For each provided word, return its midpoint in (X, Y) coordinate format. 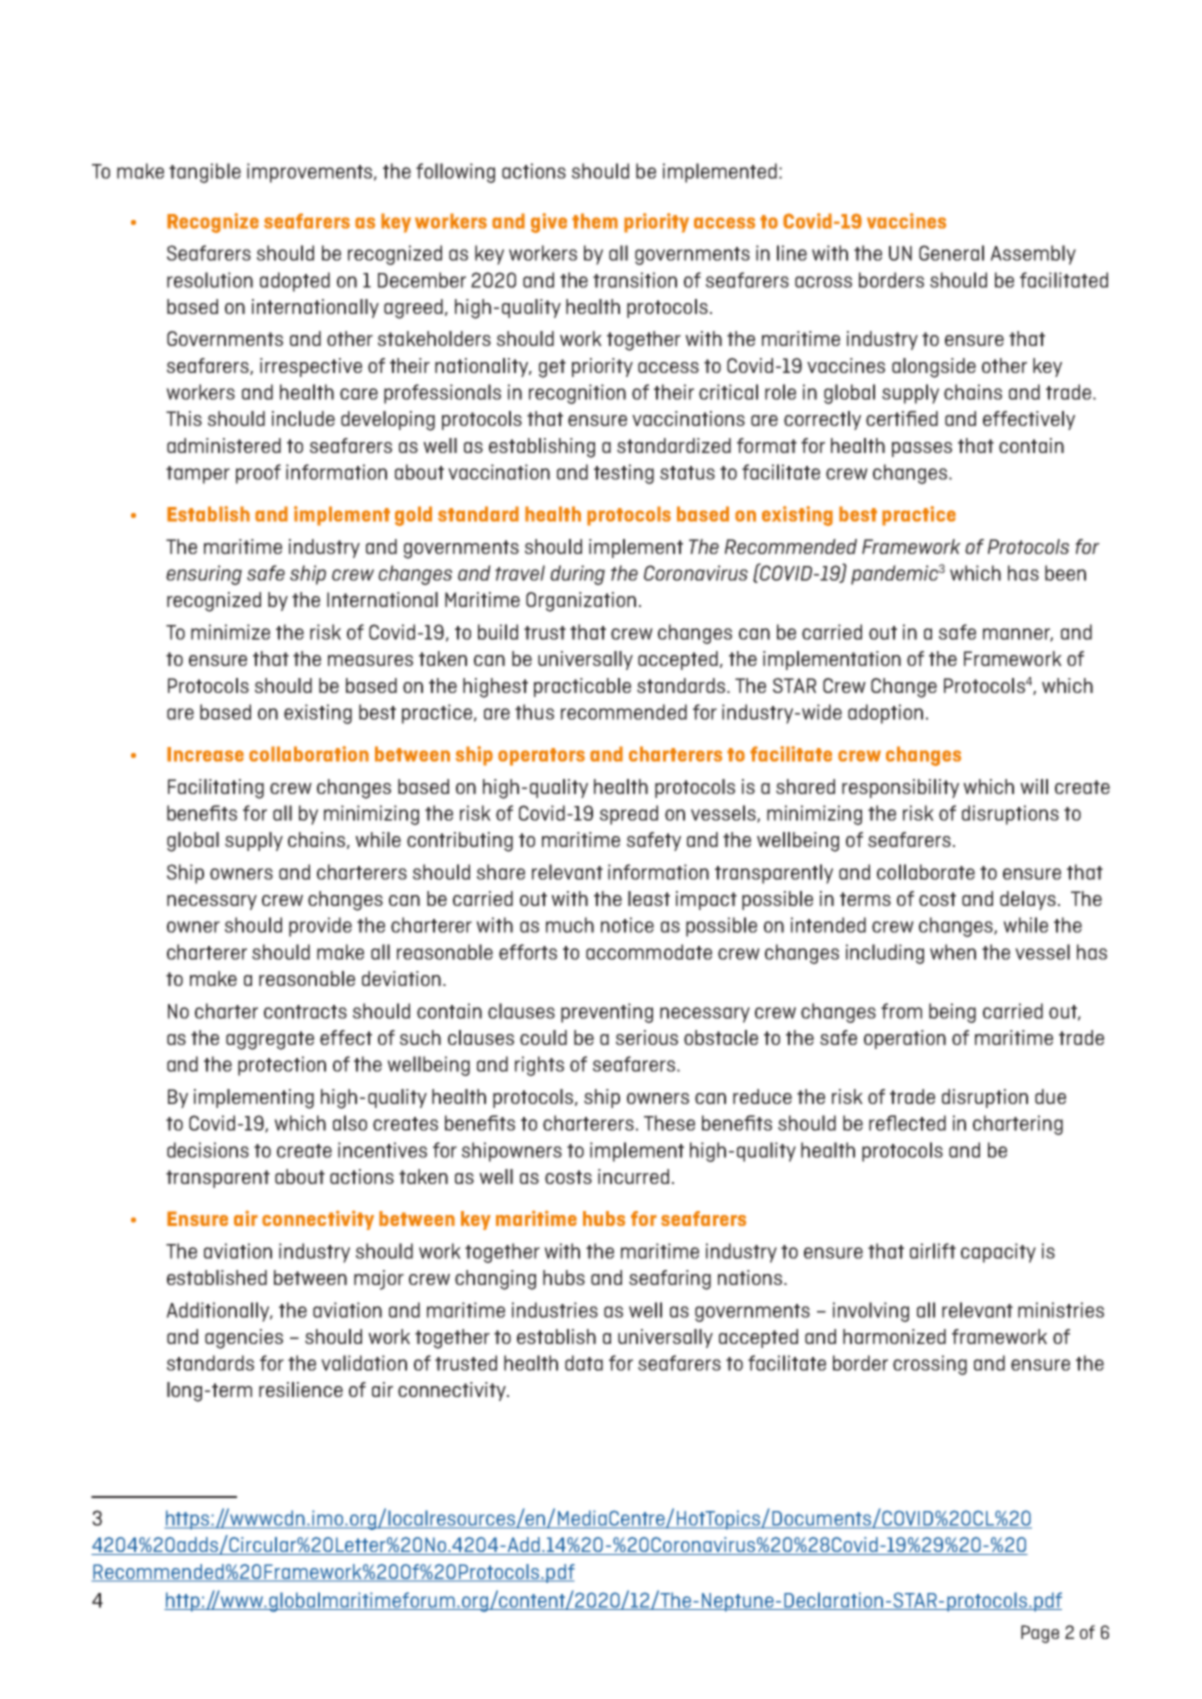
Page (1040, 1634)
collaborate (926, 872)
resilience (301, 1389)
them (595, 221)
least (649, 898)
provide (320, 927)
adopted (295, 282)
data (584, 1363)
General (951, 253)
